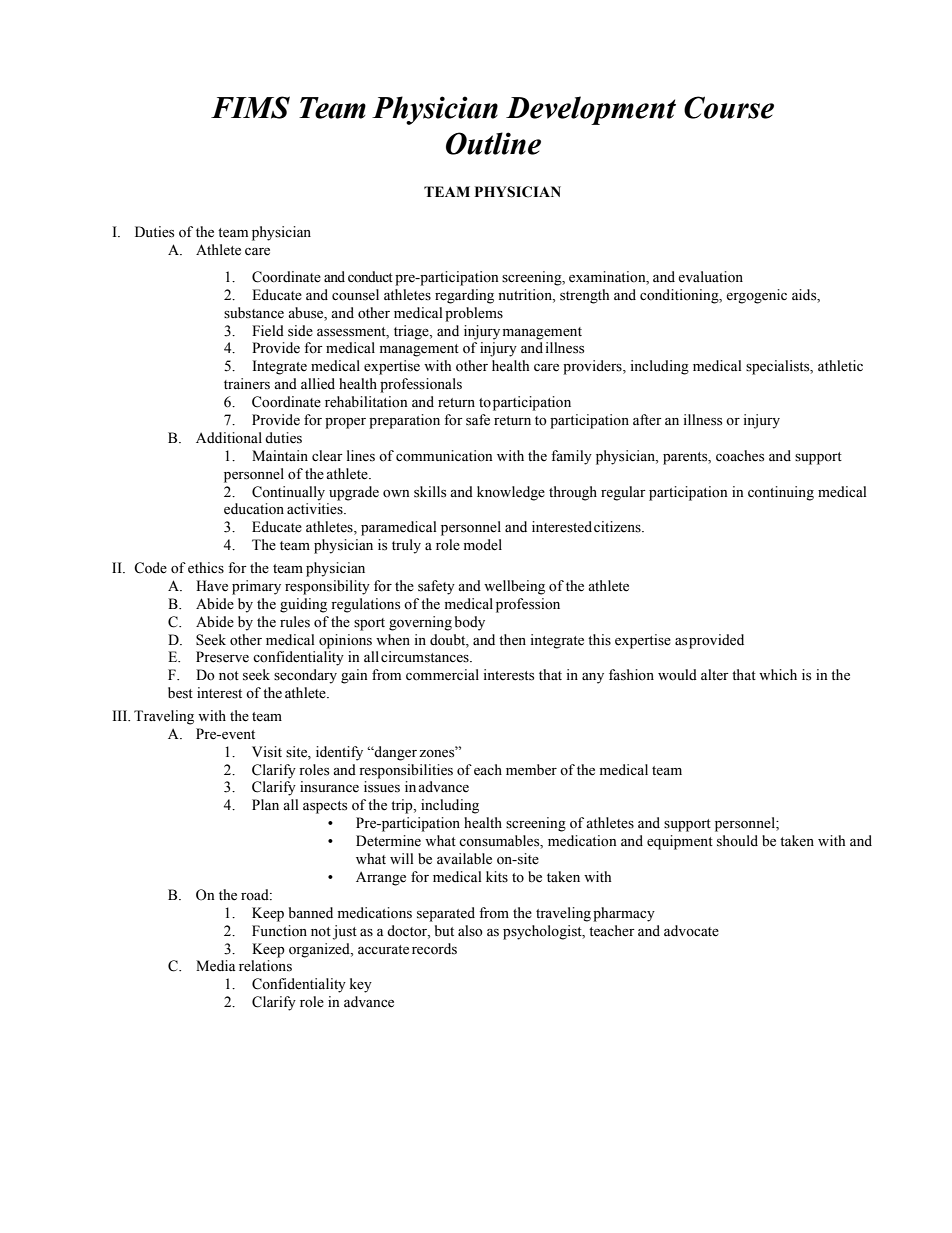  Describe the element at coordinates (531, 770) in the document. I see `member` at that location.
